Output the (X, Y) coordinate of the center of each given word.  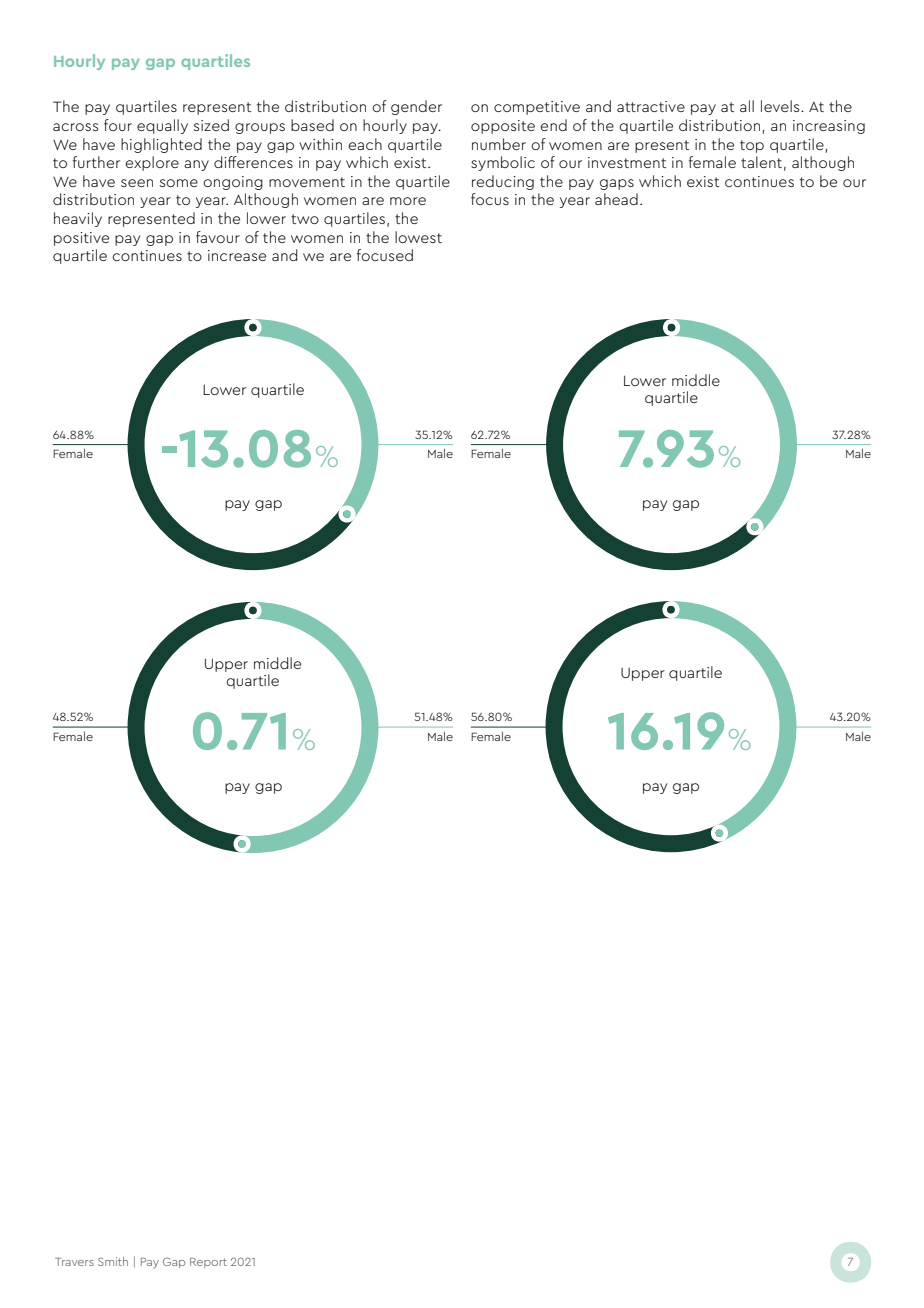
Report (208, 1263)
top (752, 146)
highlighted (161, 145)
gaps (617, 184)
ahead (616, 199)
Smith (113, 1261)
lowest (418, 237)
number (499, 144)
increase (237, 255)
